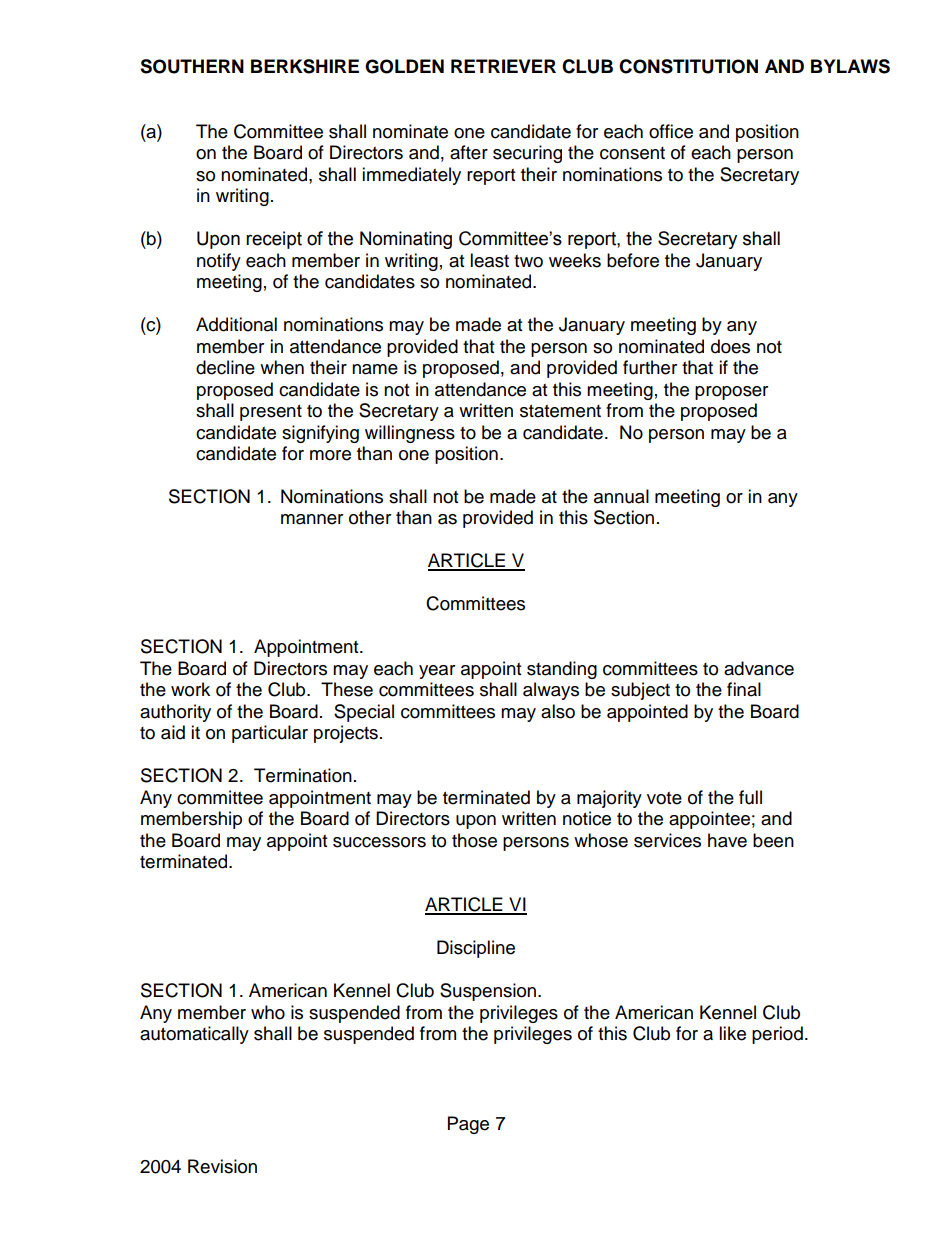 This document has height=1233, width=952. What do you see at coordinates (731, 393) in the document?
I see `proposer` at bounding box center [731, 393].
